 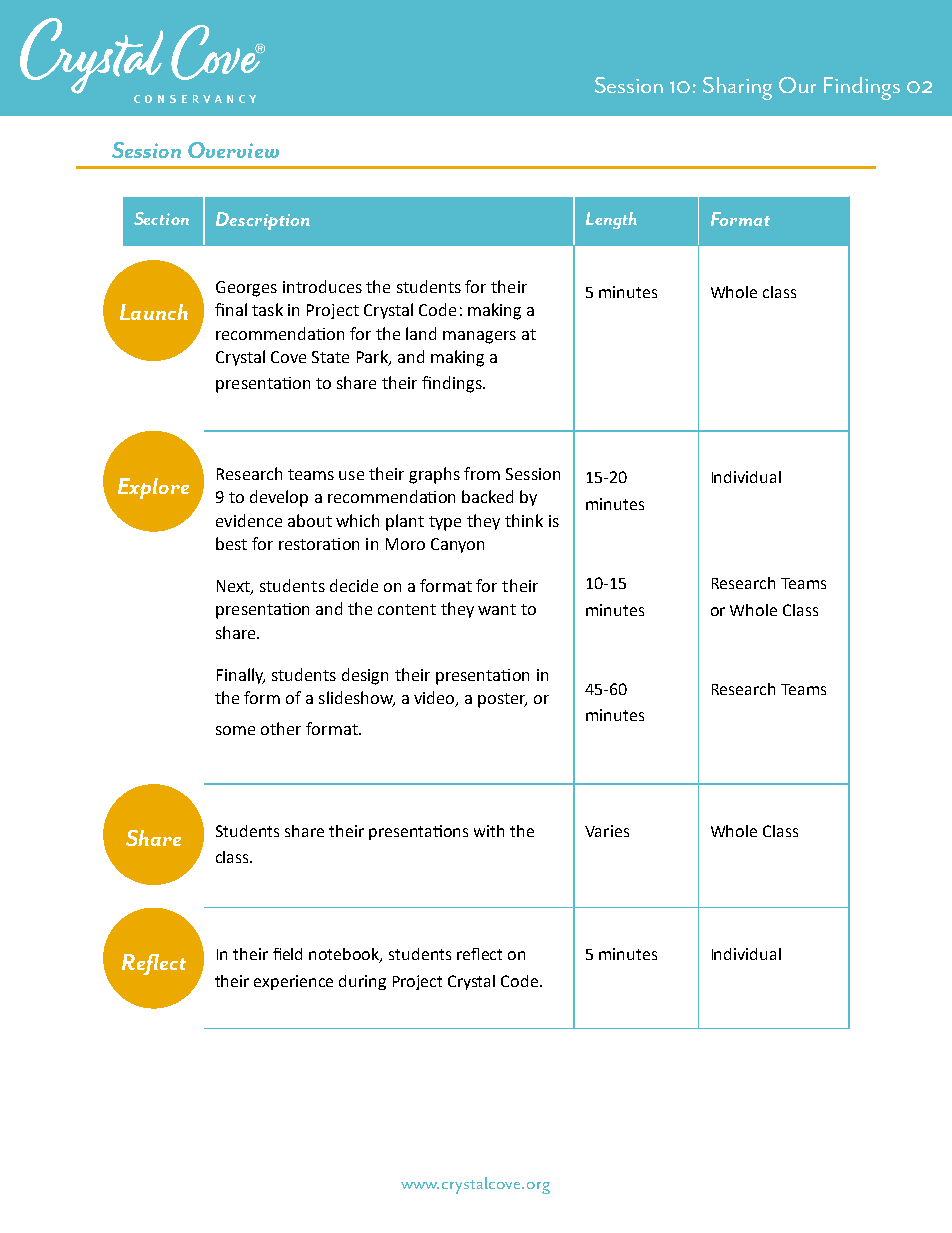 What do you see at coordinates (233, 150) in the image?
I see `Overview` at bounding box center [233, 150].
